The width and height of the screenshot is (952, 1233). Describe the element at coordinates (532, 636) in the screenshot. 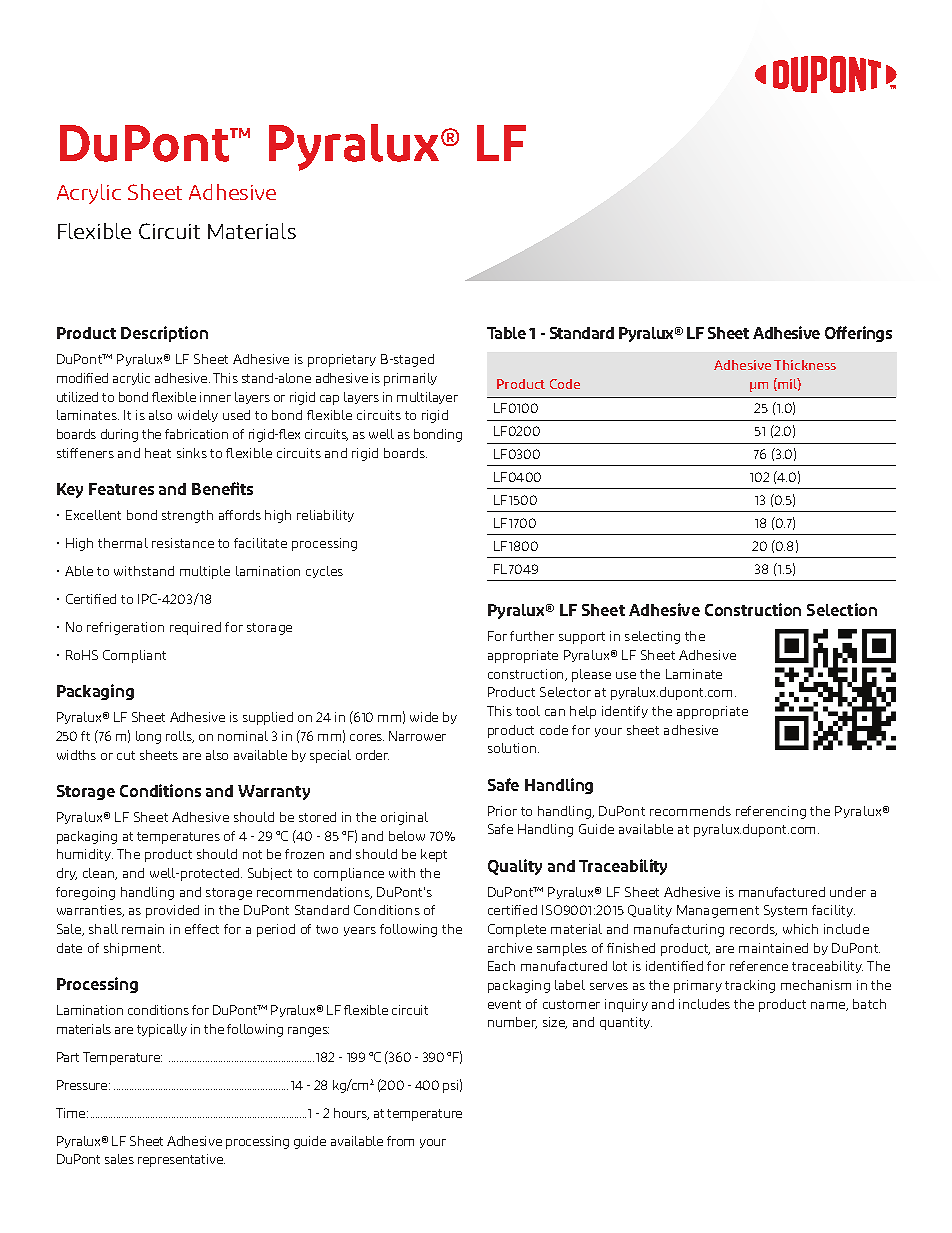

I see `further` at that location.
